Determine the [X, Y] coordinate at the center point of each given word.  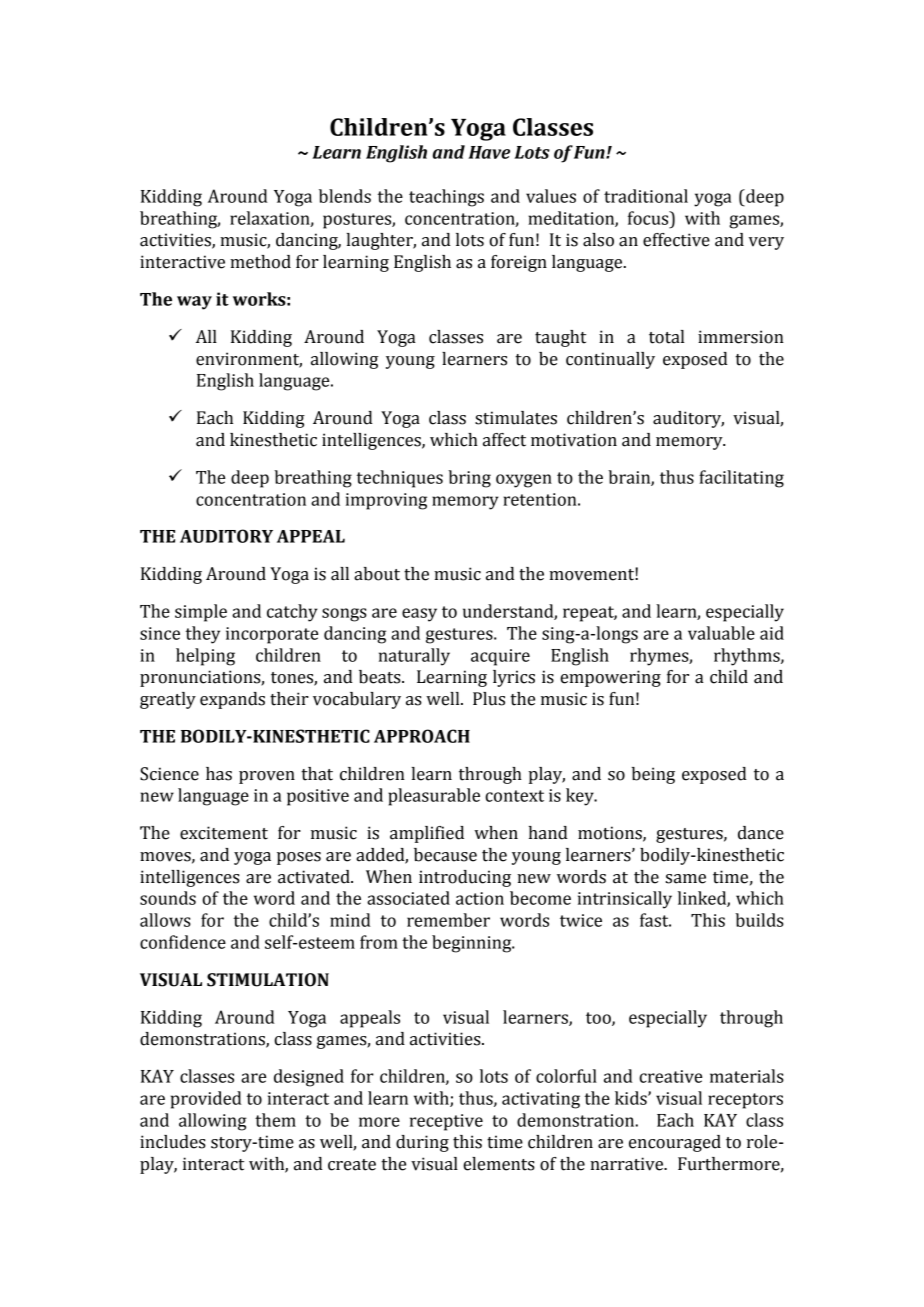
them [275, 1120]
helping [205, 657]
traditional [646, 196]
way [194, 303]
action [480, 898]
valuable [721, 633]
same [686, 879]
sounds [168, 898]
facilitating [741, 479]
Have [489, 152]
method [260, 262]
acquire [500, 657]
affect [504, 440]
